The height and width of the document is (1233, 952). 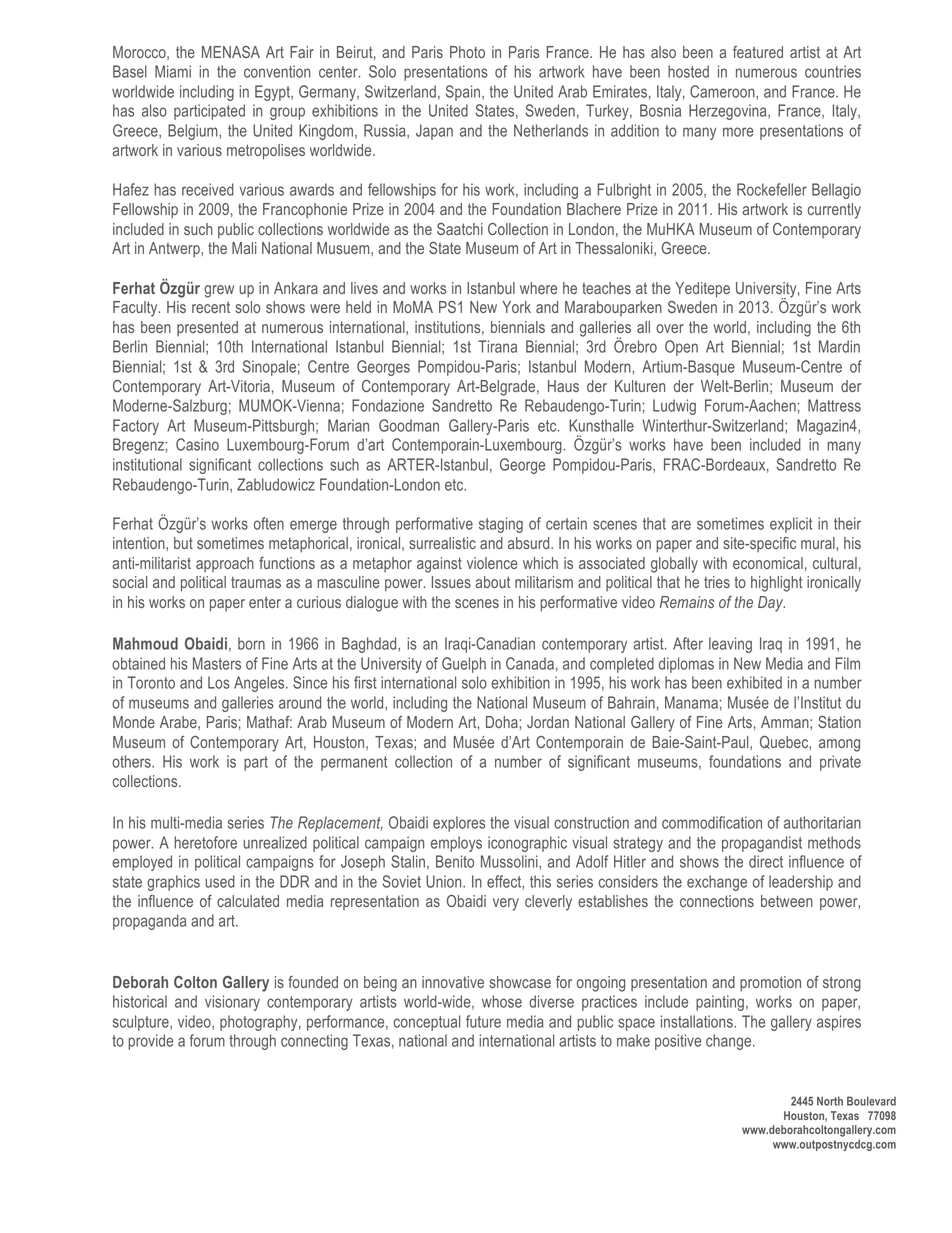 What do you see at coordinates (150, 1042) in the document?
I see `provide` at bounding box center [150, 1042].
